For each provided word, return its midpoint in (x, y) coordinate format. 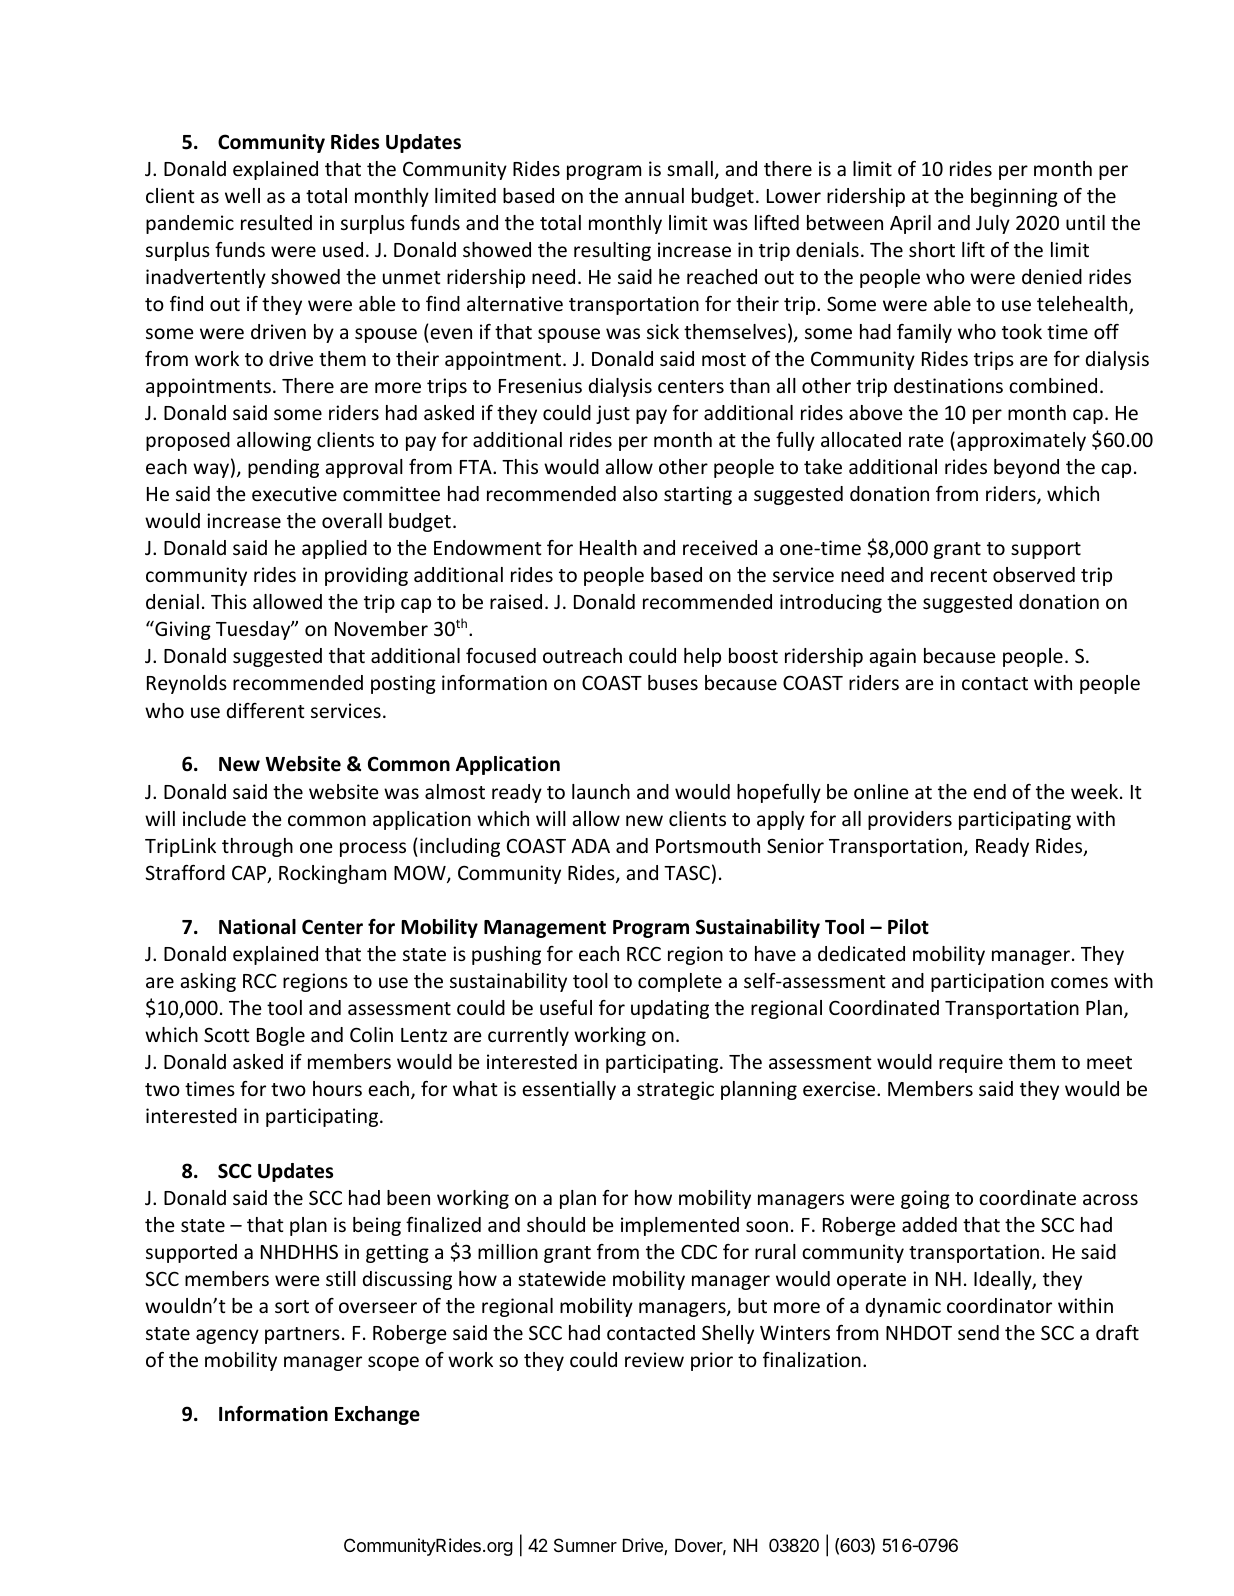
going (925, 1199)
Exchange (377, 1415)
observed (1034, 574)
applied (334, 549)
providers (910, 820)
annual (654, 195)
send (978, 1332)
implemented (680, 1226)
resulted (276, 222)
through (257, 847)
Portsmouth (708, 845)
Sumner (585, 1545)
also (640, 493)
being (377, 1226)
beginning (1014, 197)
